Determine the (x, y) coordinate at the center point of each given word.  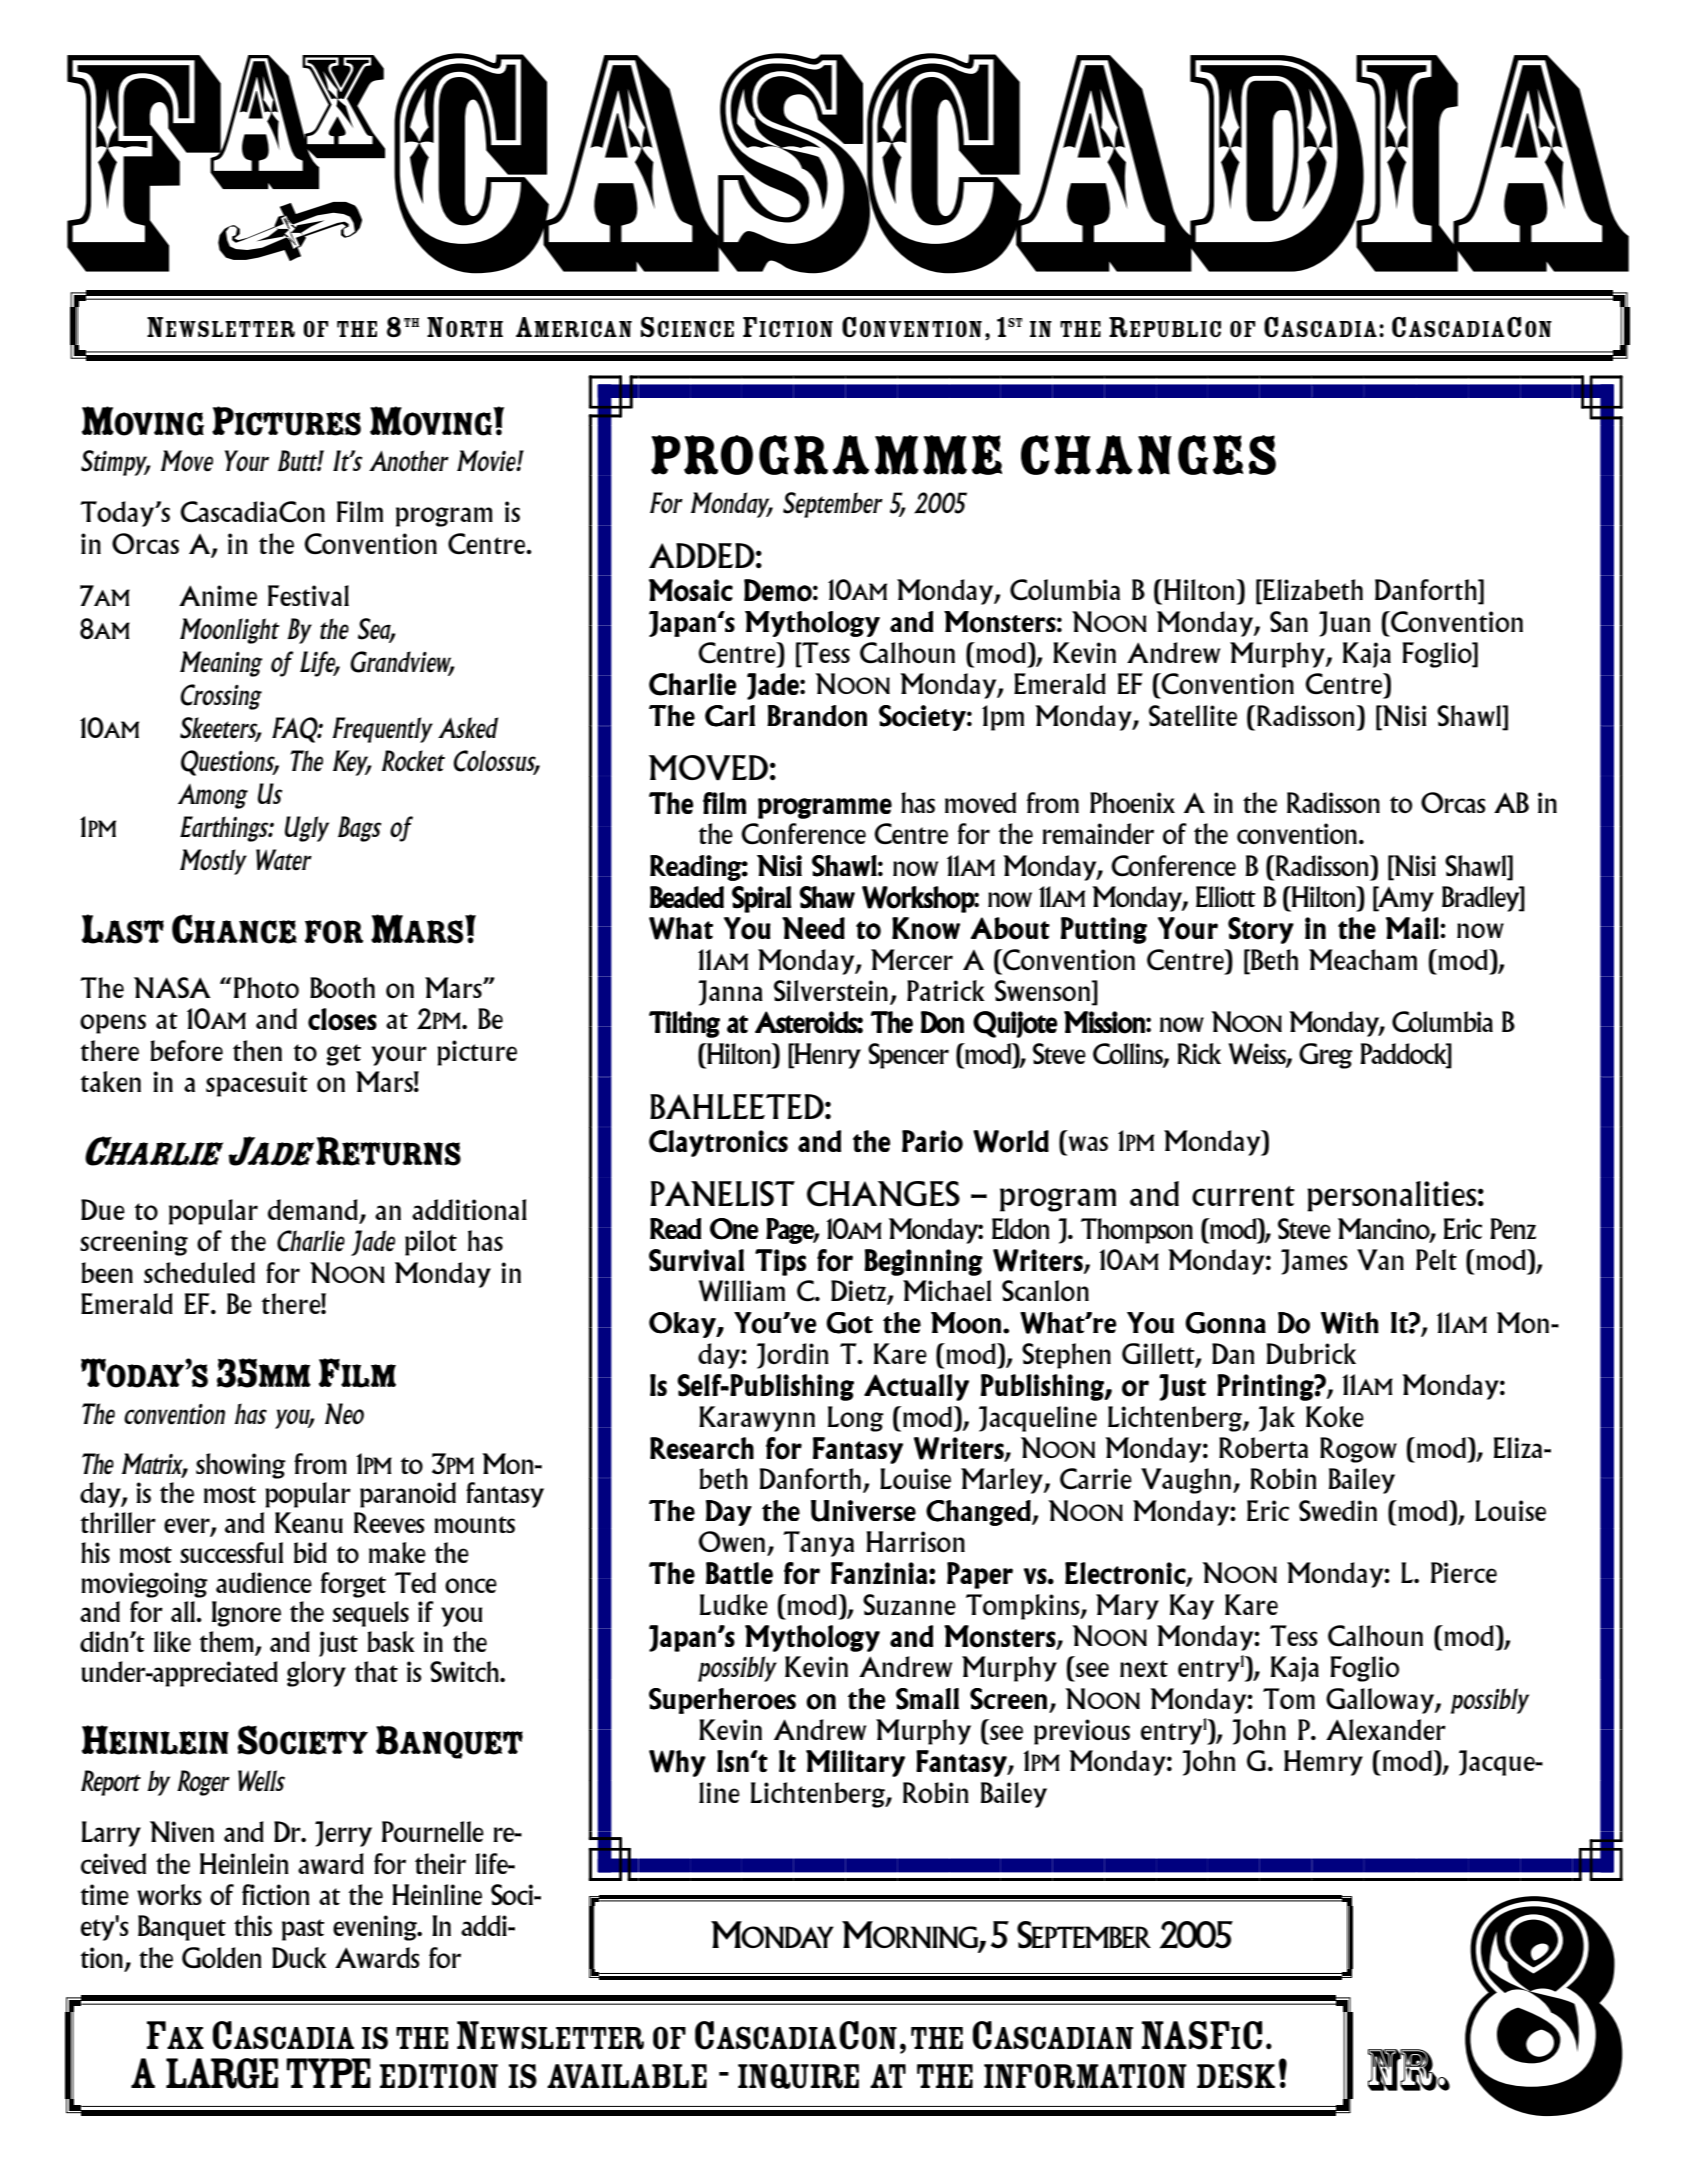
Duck (299, 1957)
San (1289, 621)
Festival (308, 595)
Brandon (817, 716)
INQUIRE (798, 2076)
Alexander (1386, 1729)
